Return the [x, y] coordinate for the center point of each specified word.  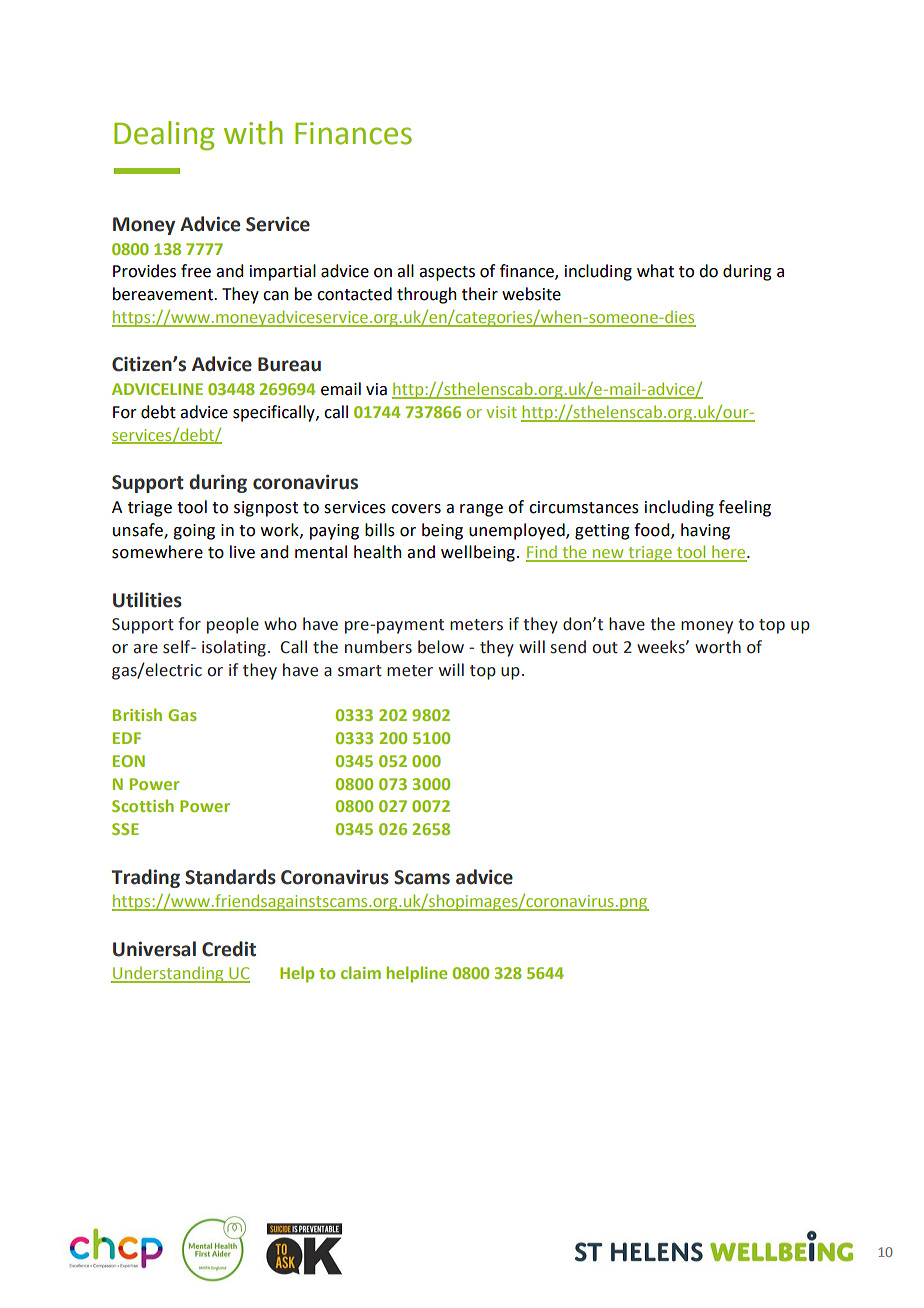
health [378, 552]
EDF [127, 738]
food [653, 530]
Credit [229, 949]
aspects [447, 273]
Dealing [164, 136]
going [194, 532]
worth [718, 647]
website [531, 294]
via [376, 389]
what [655, 271]
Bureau [289, 364]
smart [360, 671]
